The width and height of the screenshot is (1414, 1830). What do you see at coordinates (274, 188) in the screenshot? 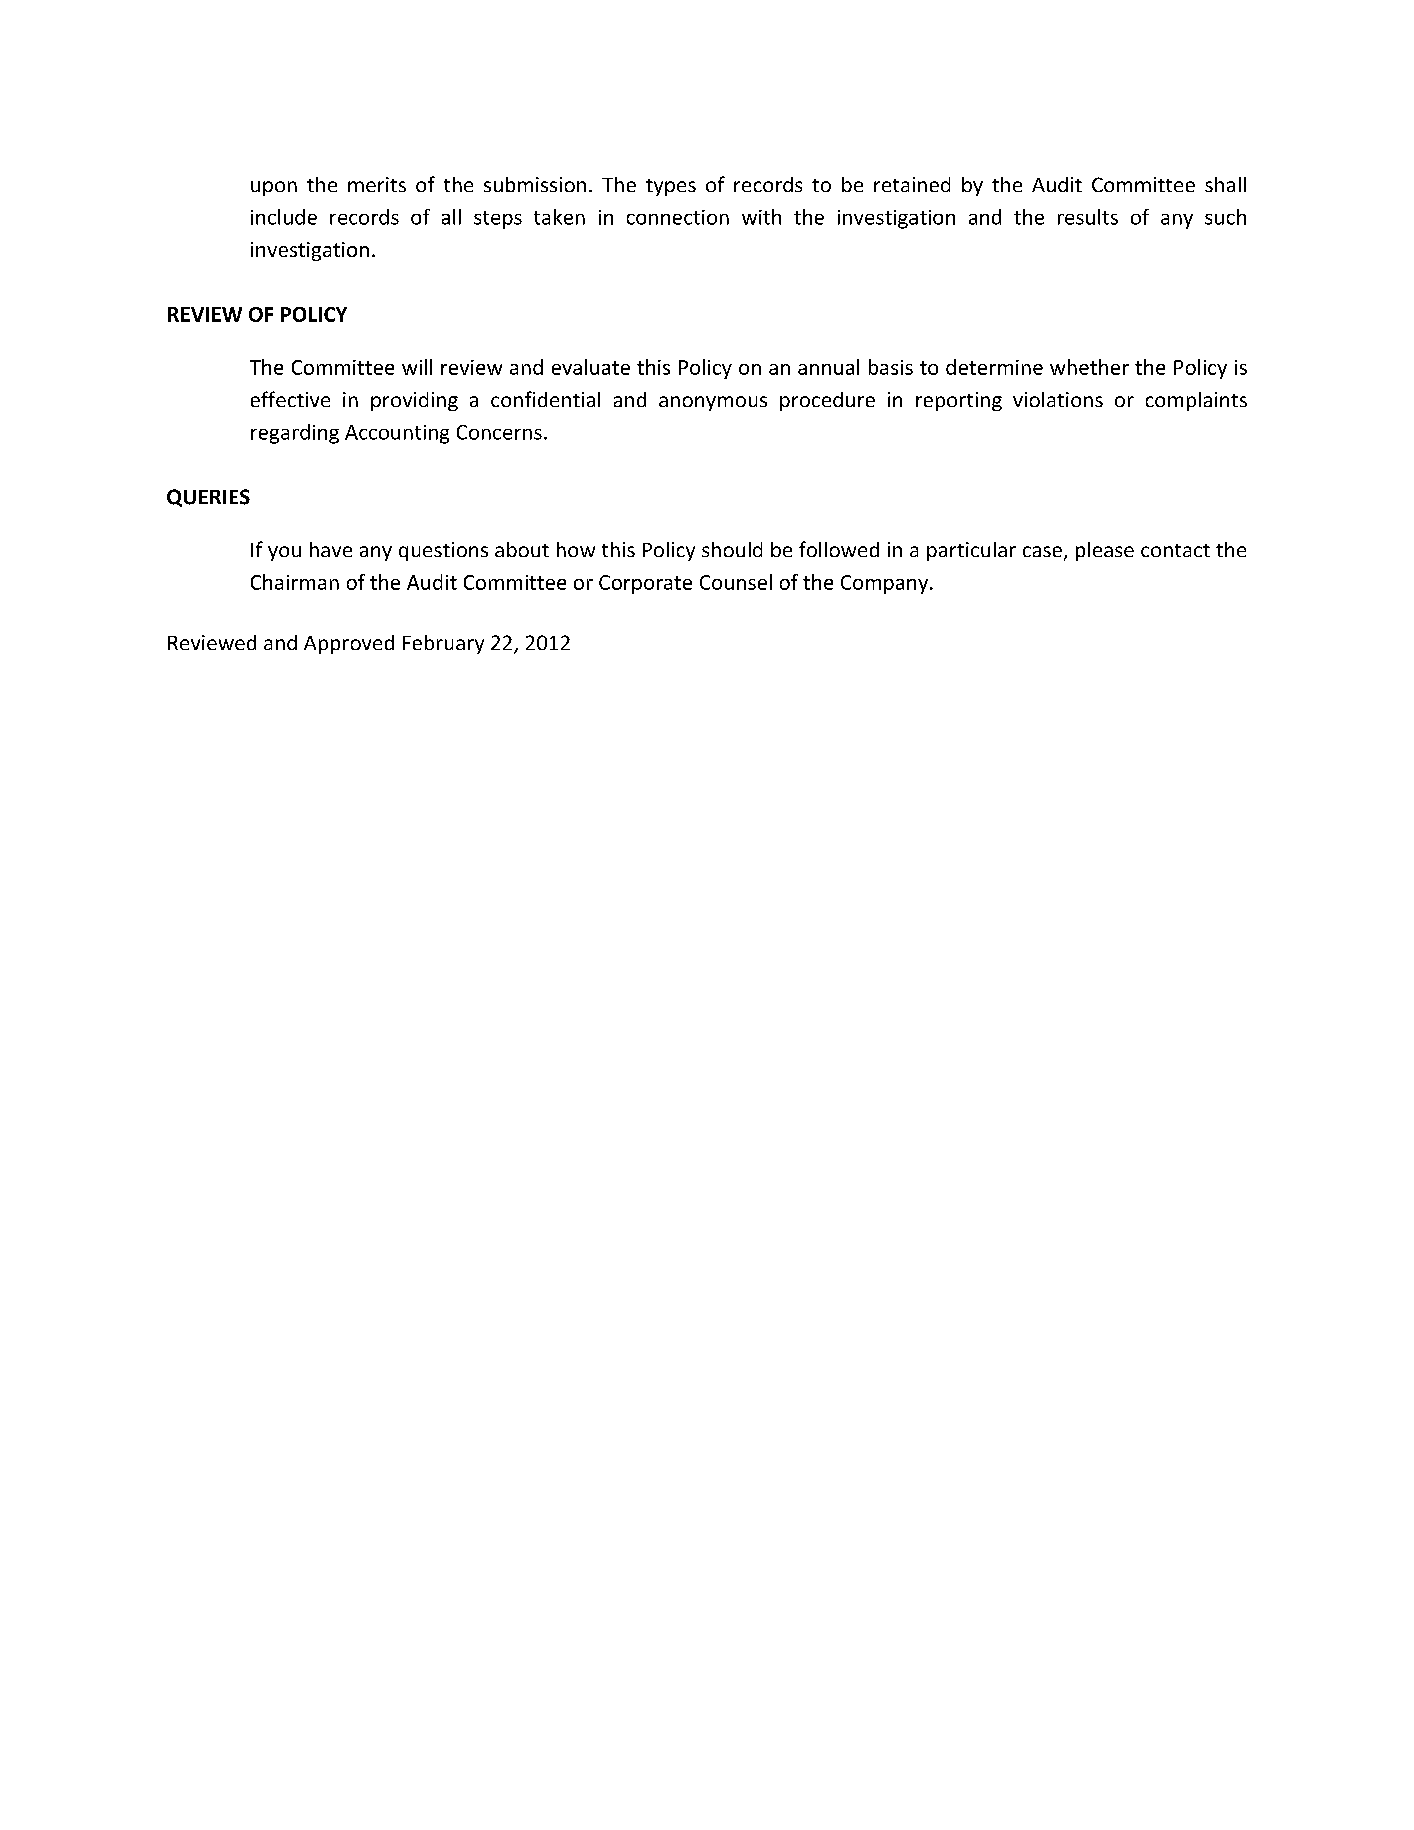
I see `upon` at bounding box center [274, 188].
